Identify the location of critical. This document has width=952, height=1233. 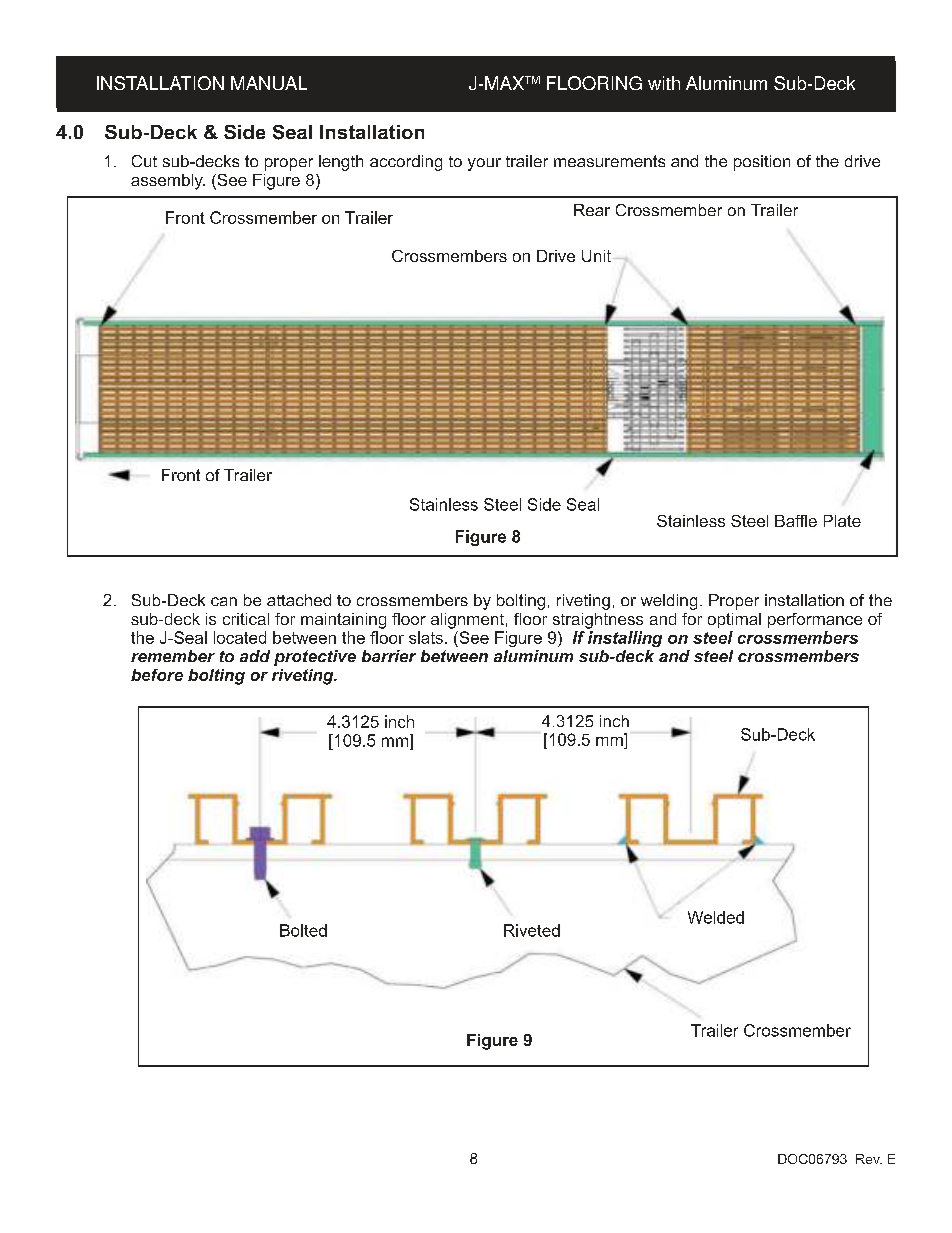
(246, 619).
